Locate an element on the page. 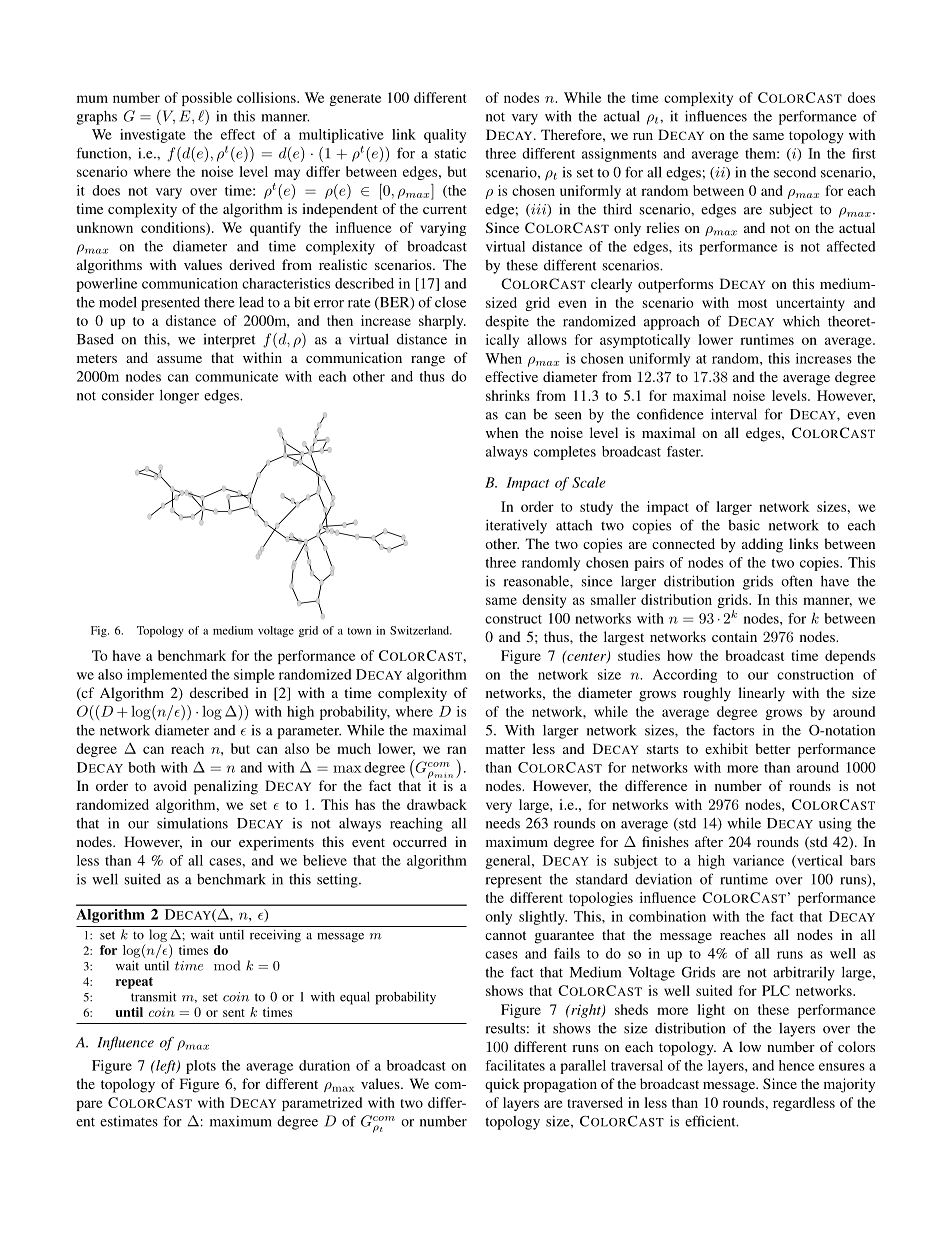  quick is located at coordinates (502, 1085).
